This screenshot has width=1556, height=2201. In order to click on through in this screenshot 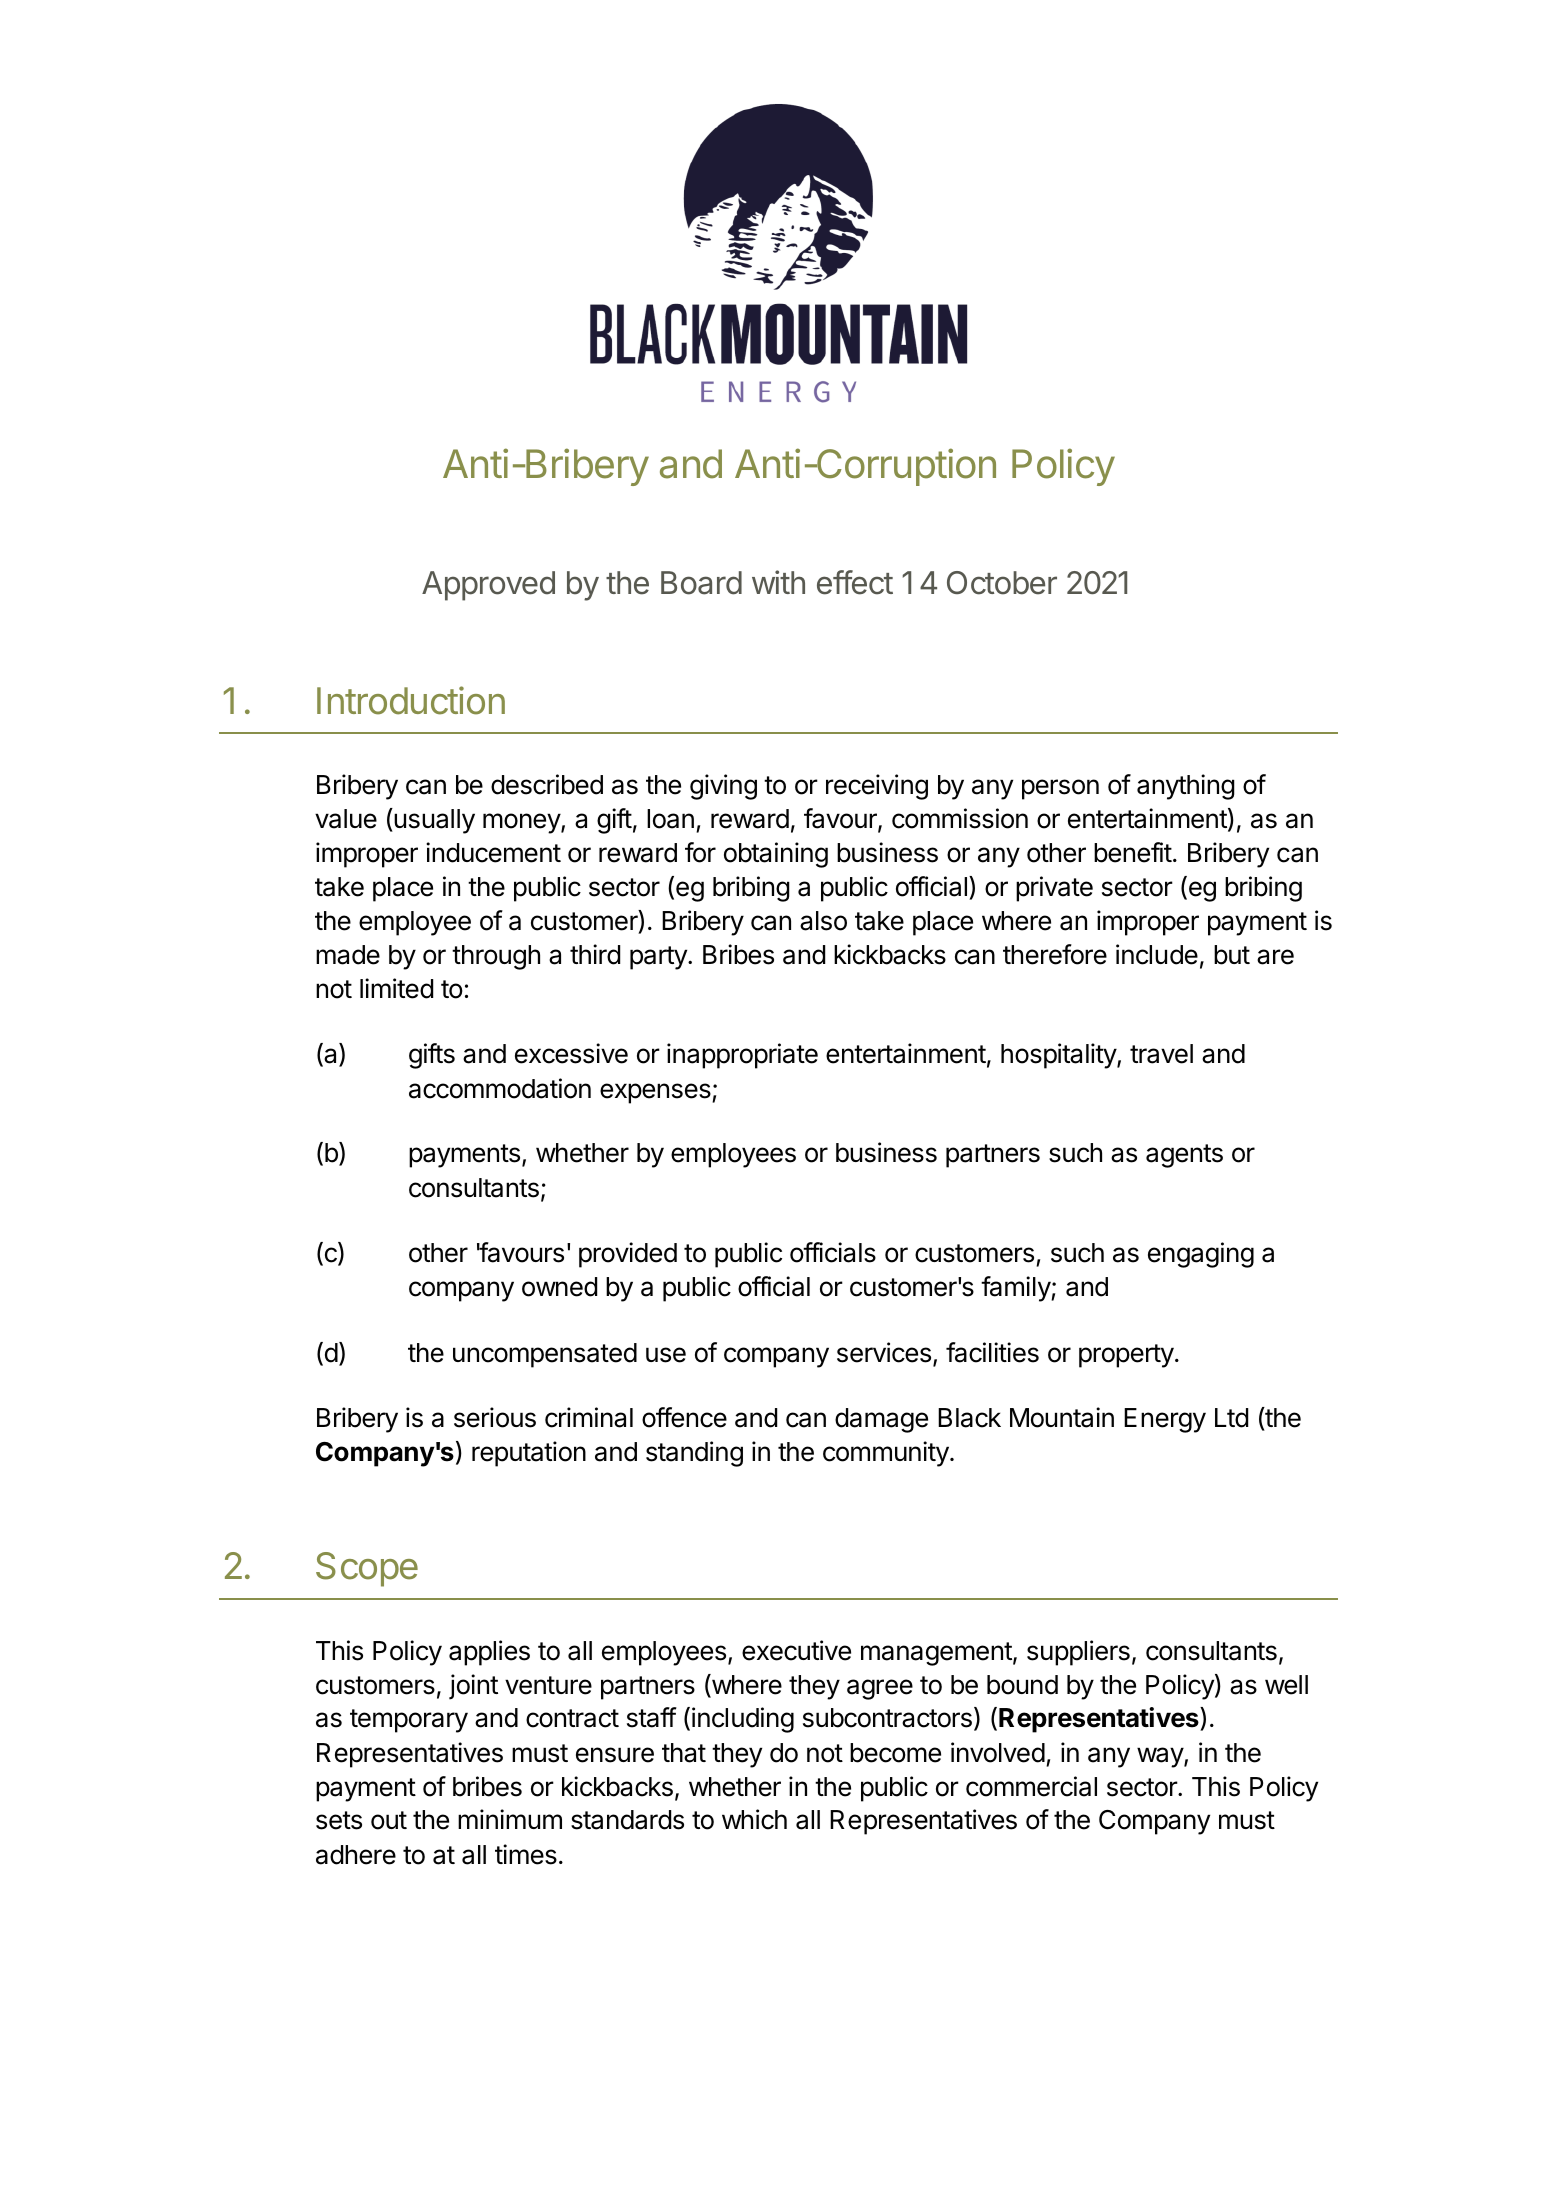, I will do `click(496, 957)`.
